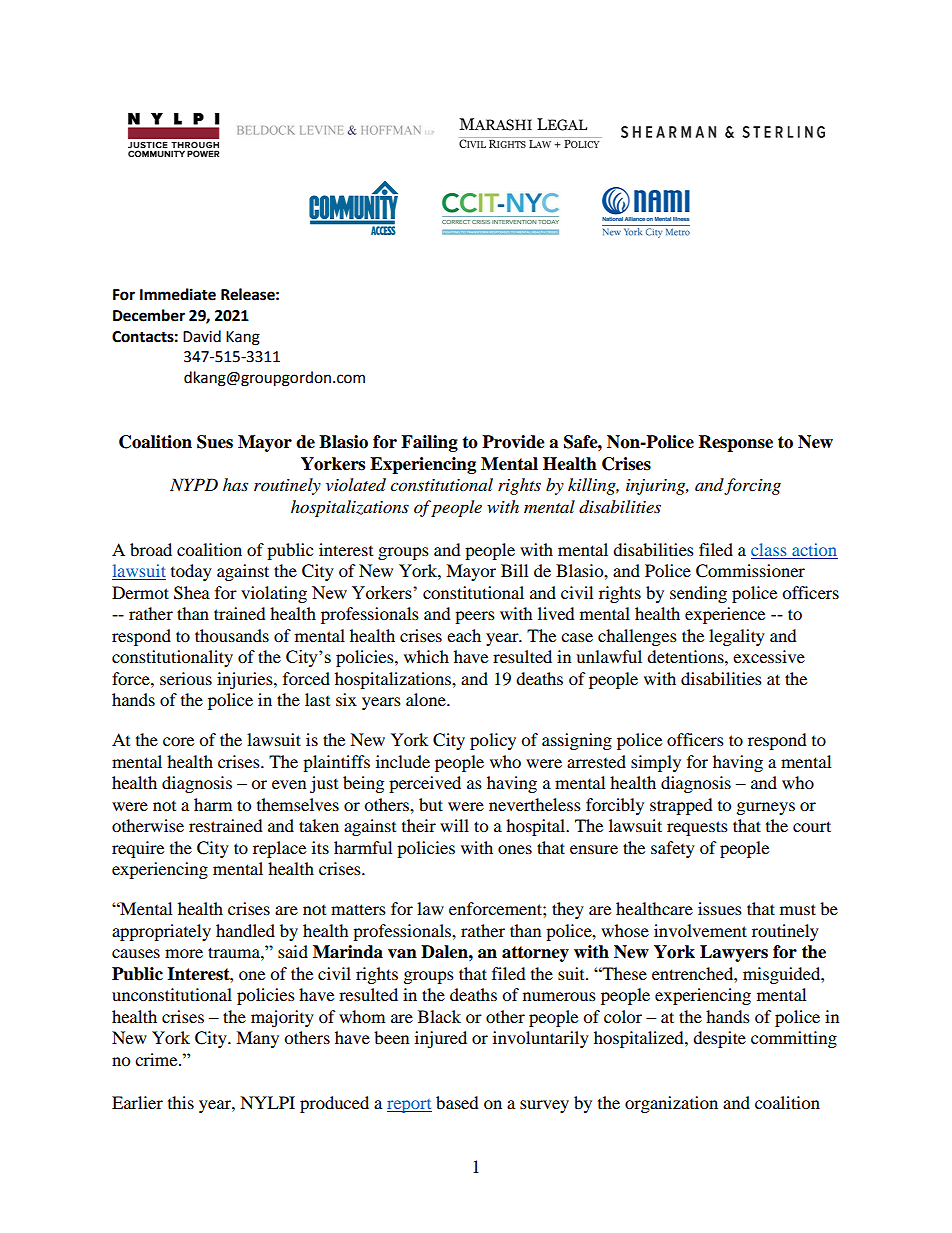 This document has width=952, height=1233. Describe the element at coordinates (697, 828) in the document. I see `requests` at that location.
